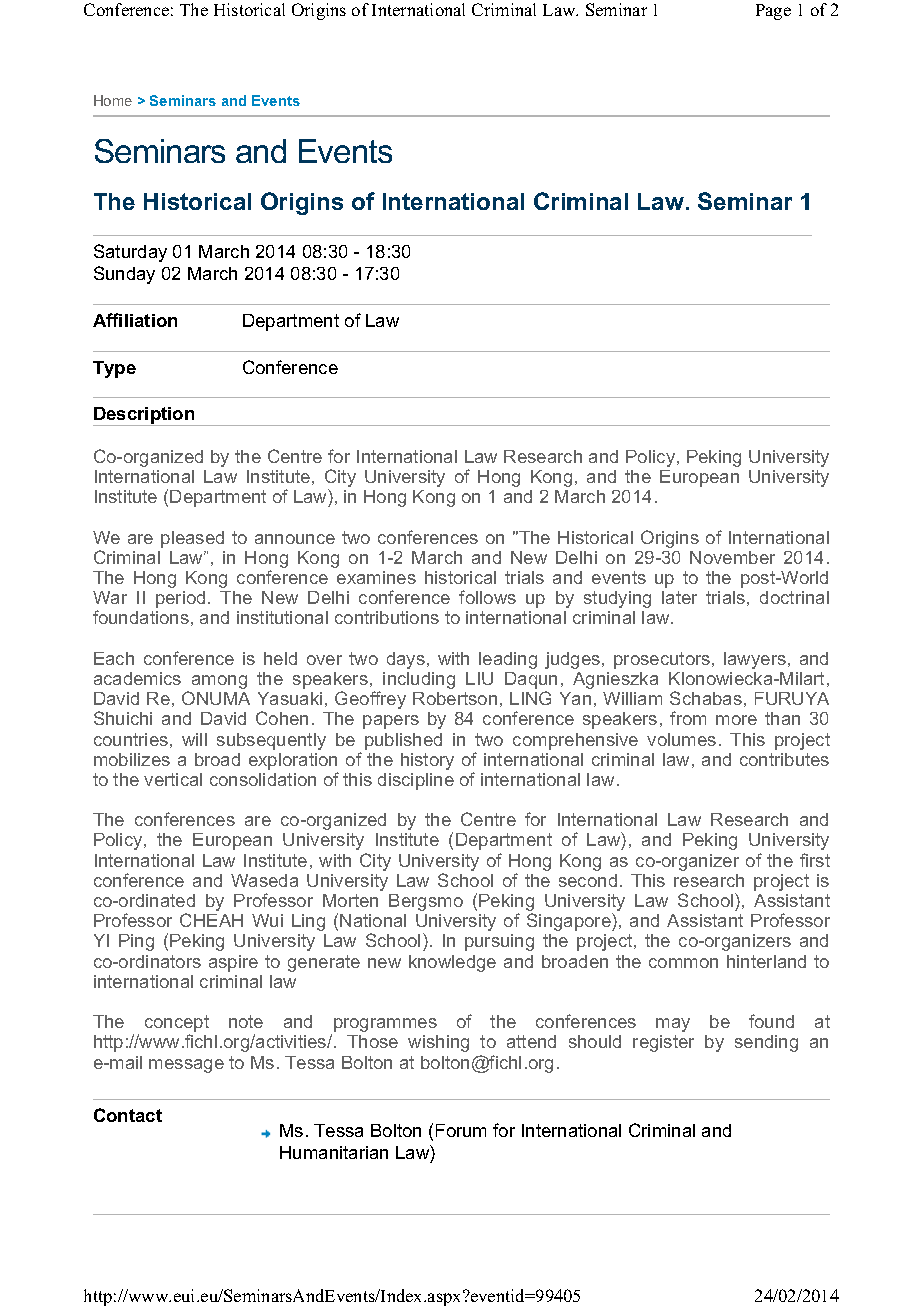 This page has height=1308, width=924. What do you see at coordinates (113, 100) in the page?
I see `Home` at bounding box center [113, 100].
